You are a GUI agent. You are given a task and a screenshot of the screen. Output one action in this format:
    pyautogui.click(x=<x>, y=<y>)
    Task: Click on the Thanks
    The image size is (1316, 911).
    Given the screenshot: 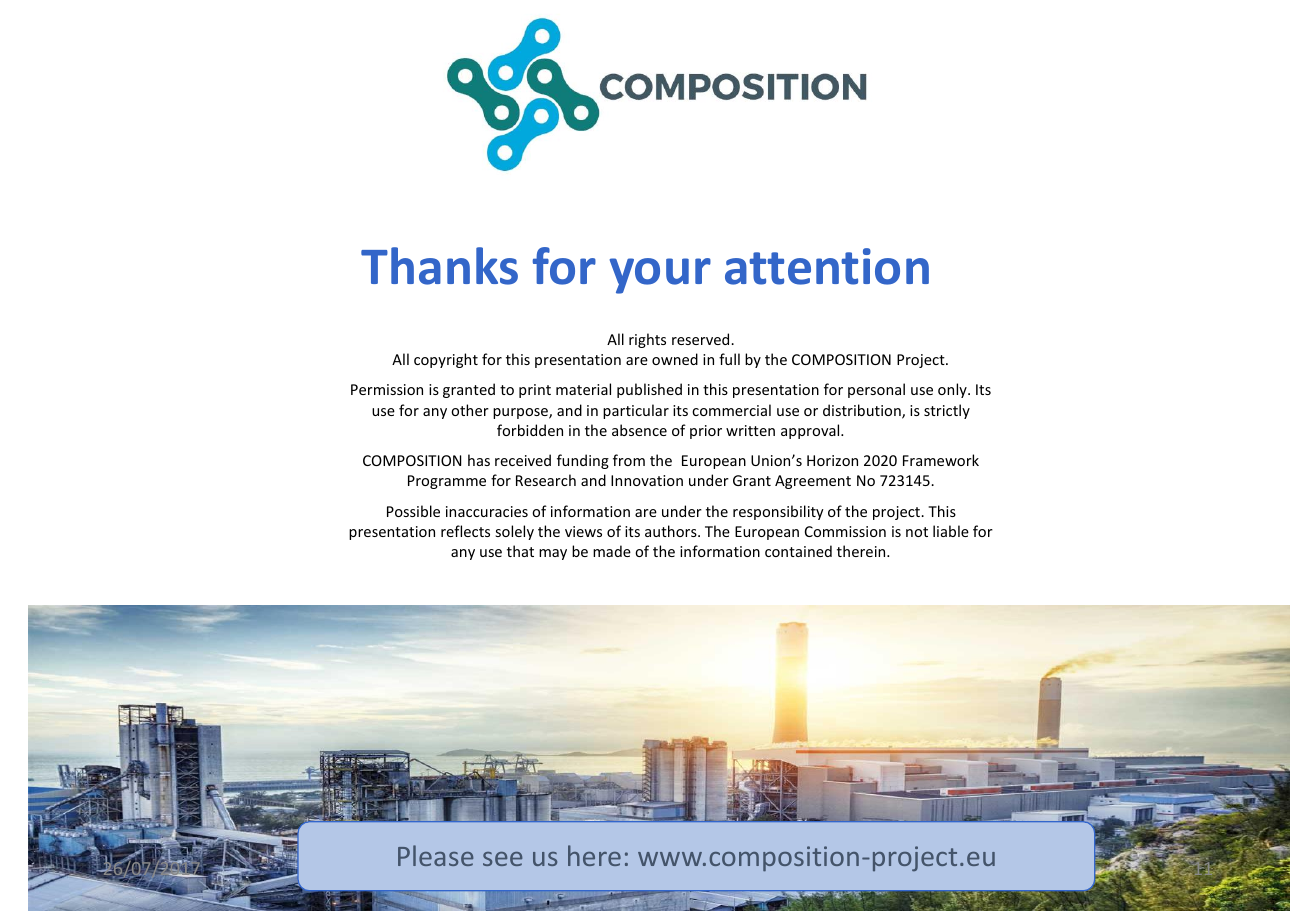 What is the action you would take?
    pyautogui.click(x=439, y=266)
